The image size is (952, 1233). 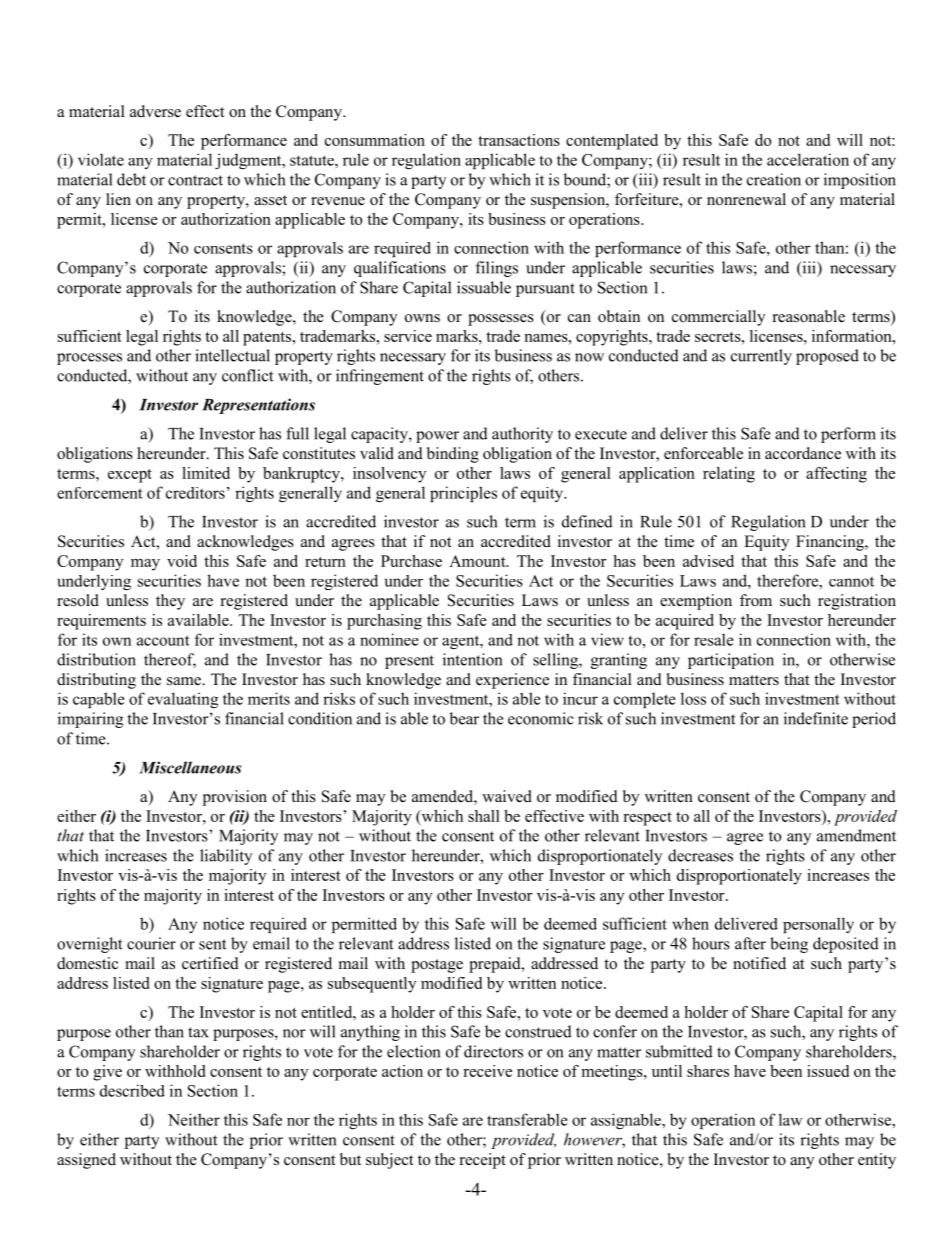 I want to click on acceleration, so click(x=808, y=159).
